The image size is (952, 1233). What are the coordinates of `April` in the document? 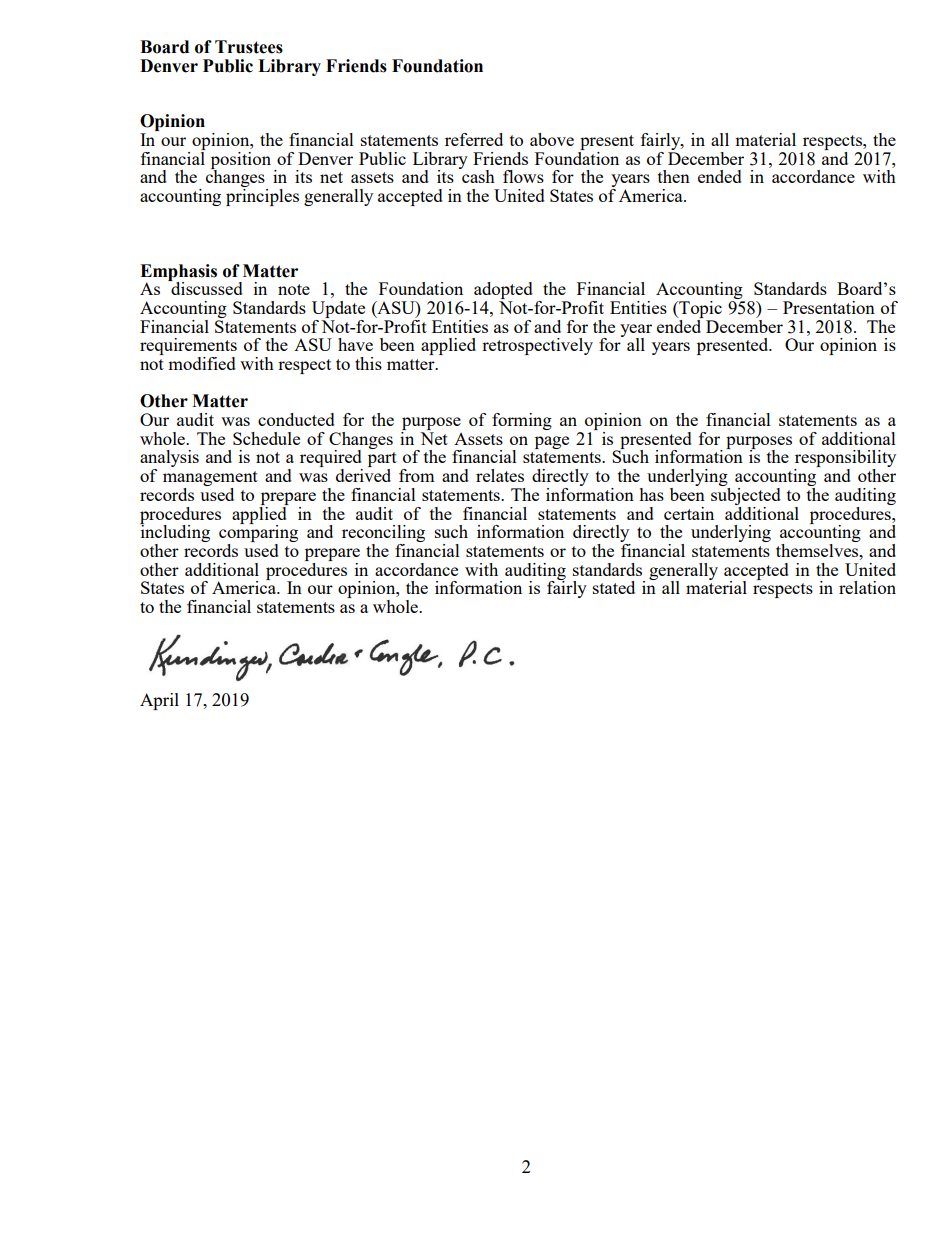 It's located at (159, 701).
